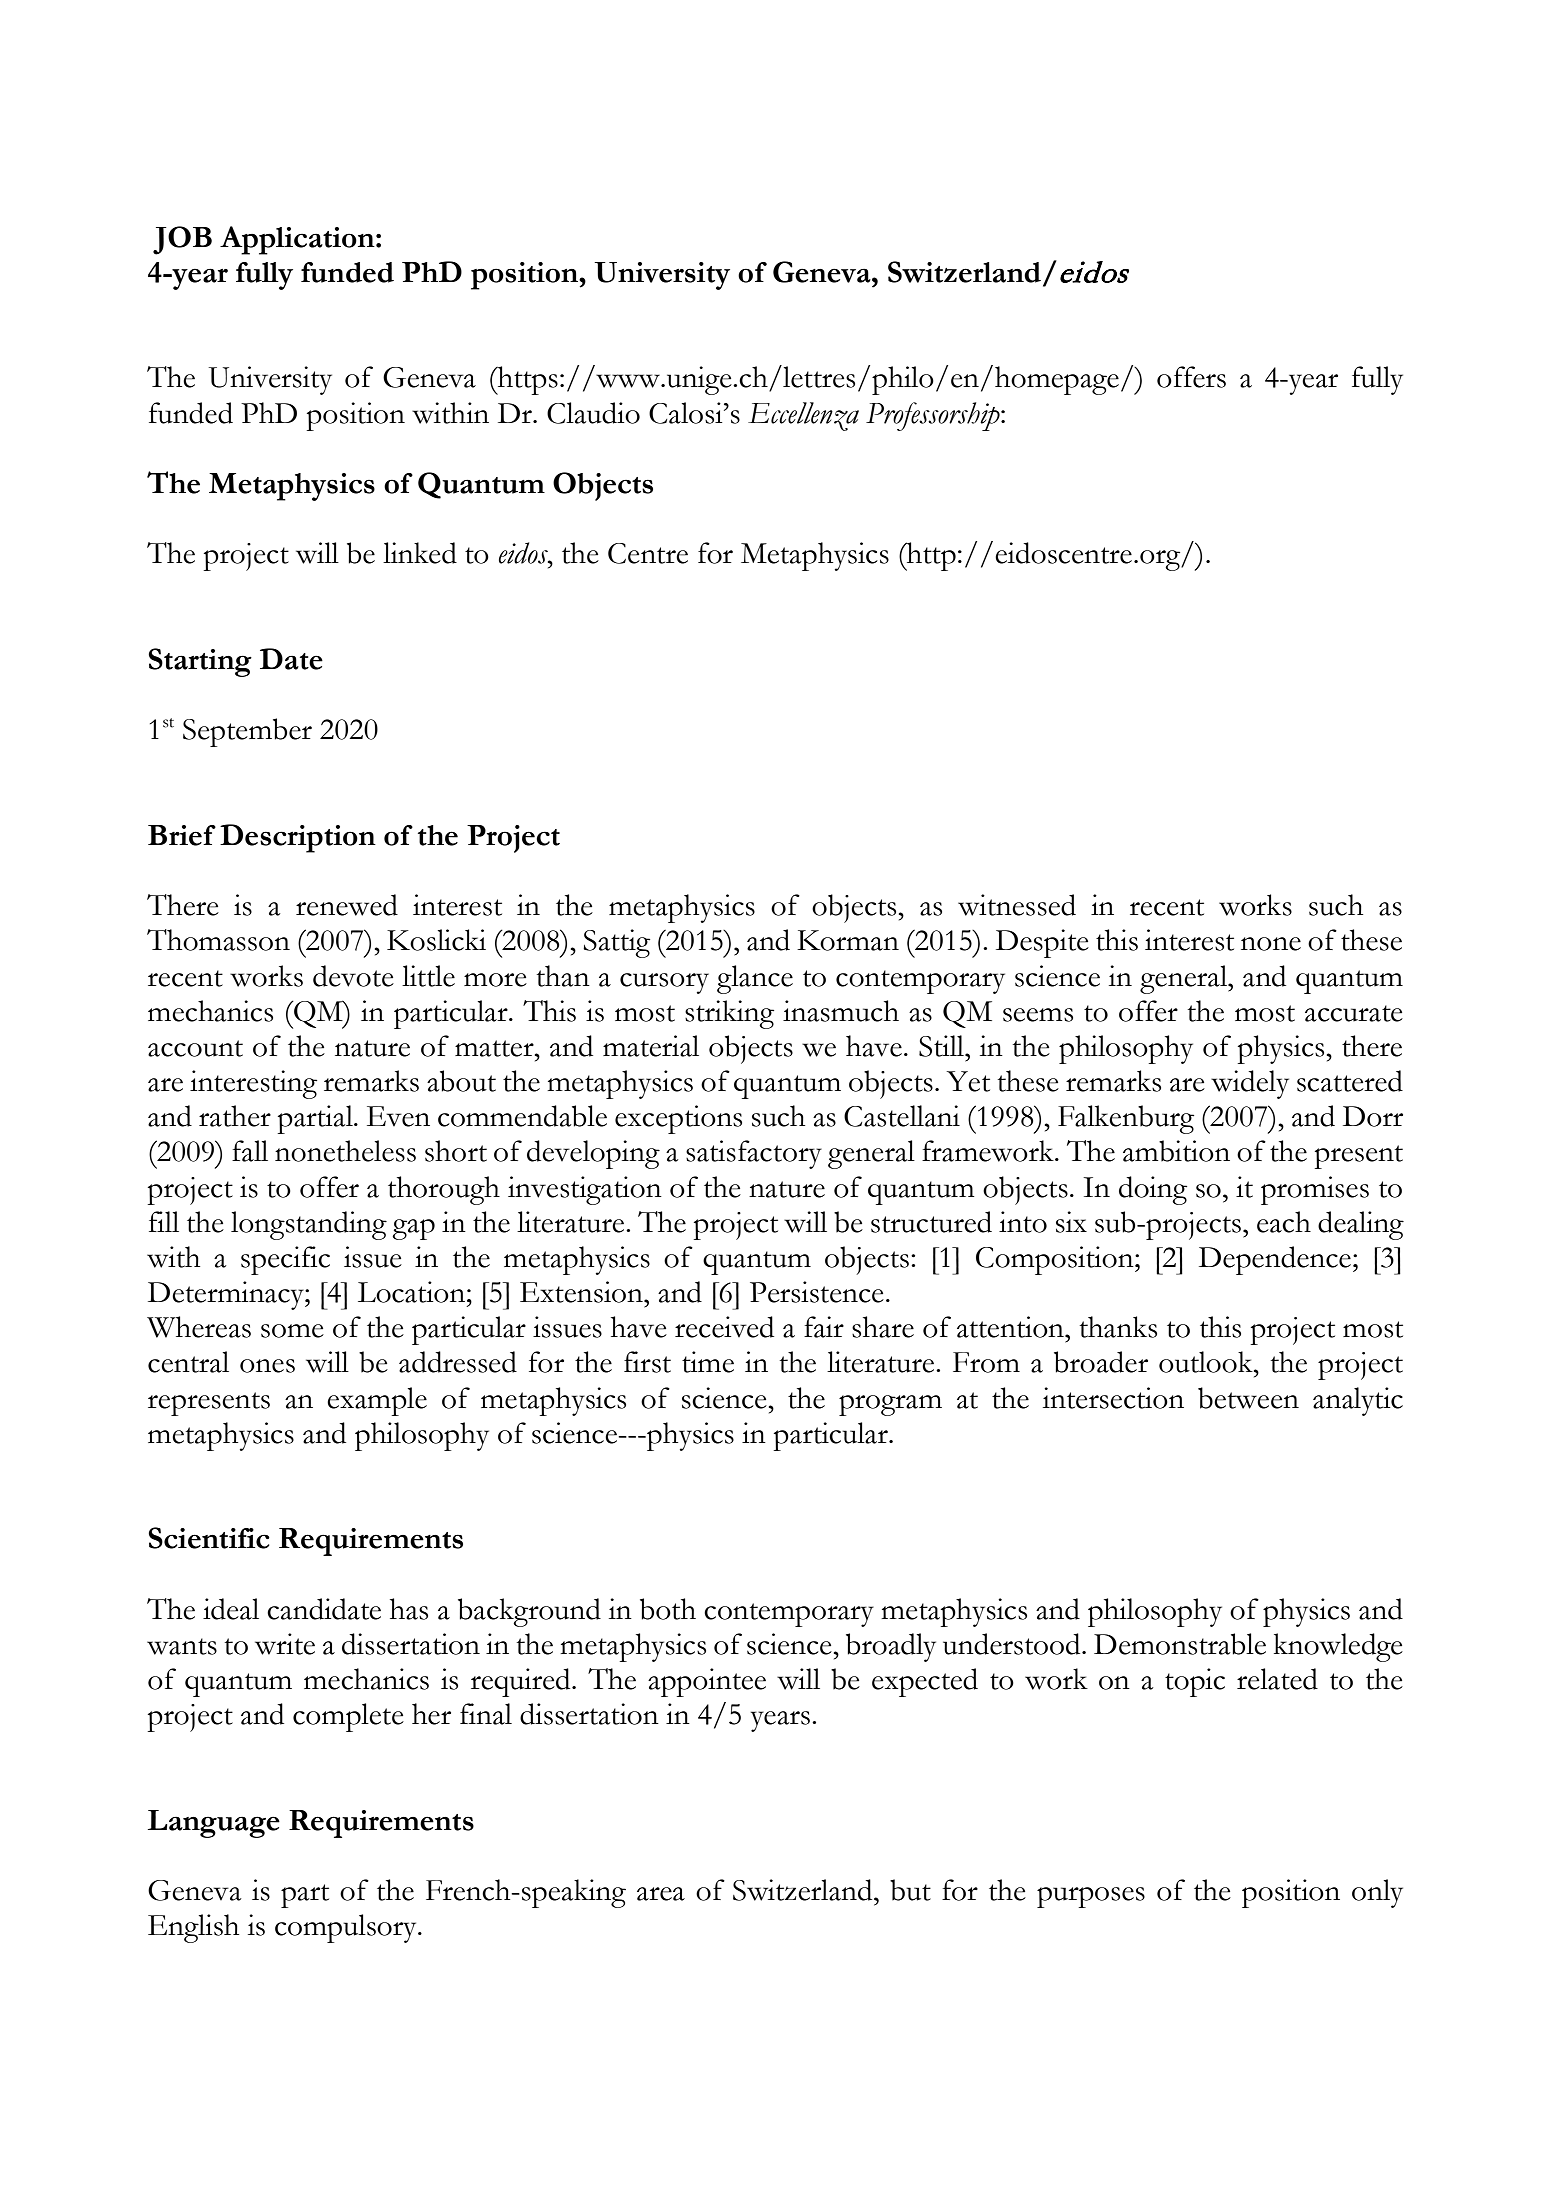  Describe the element at coordinates (347, 1928) in the screenshot. I see `compulsory` at that location.
